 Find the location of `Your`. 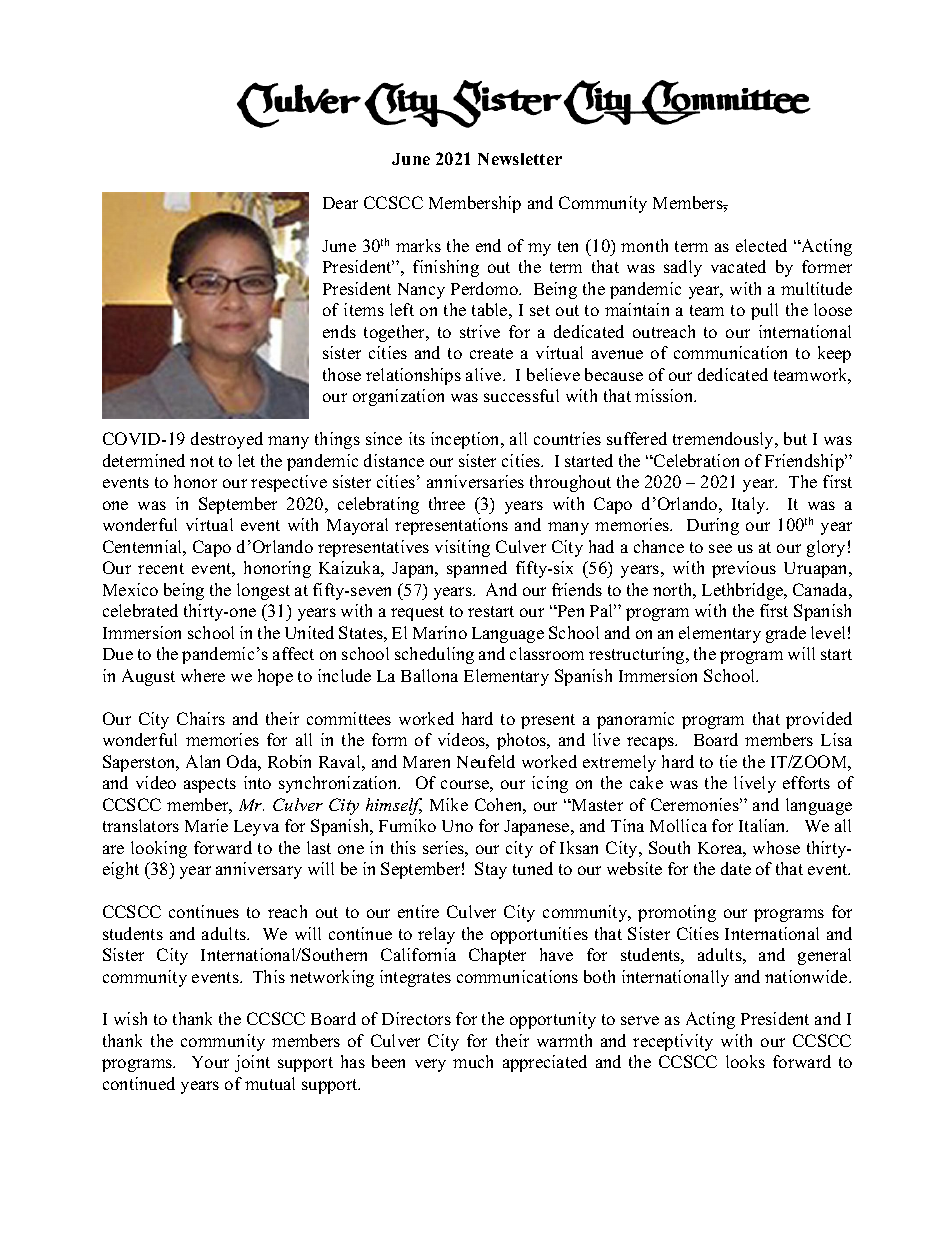

Your is located at coordinates (210, 1062).
